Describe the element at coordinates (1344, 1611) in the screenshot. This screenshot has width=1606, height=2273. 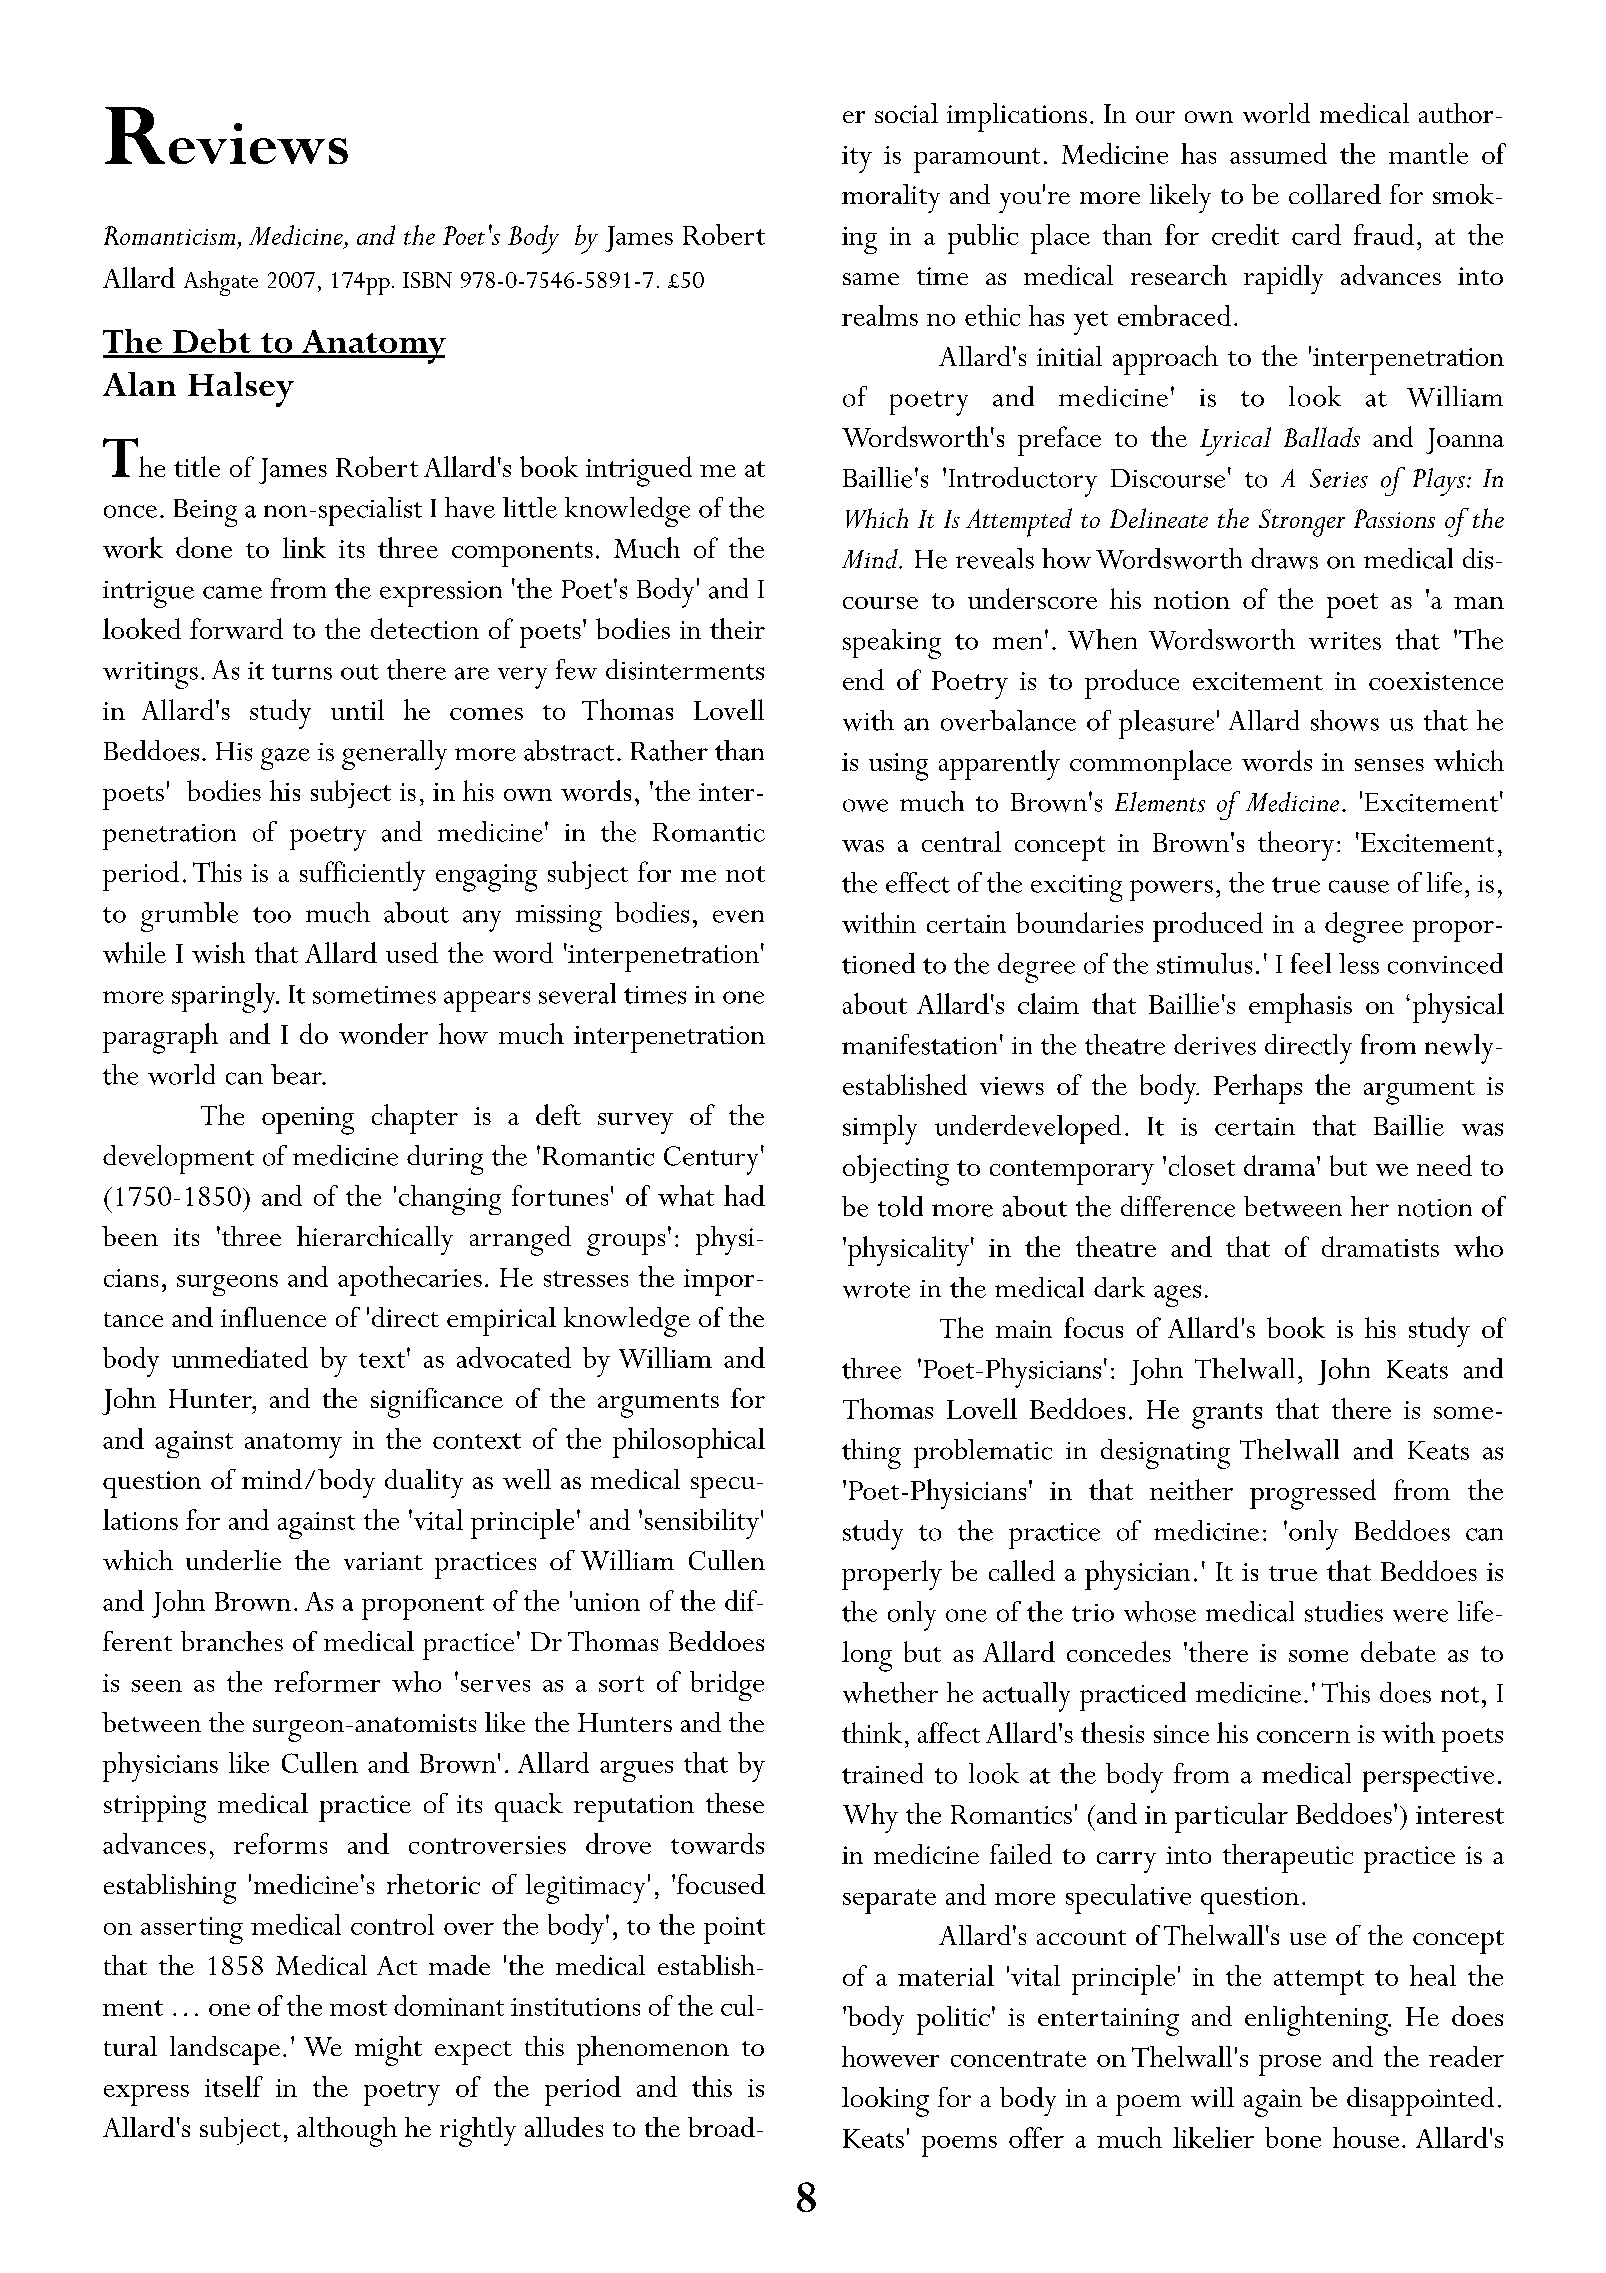
I see `studies` at that location.
